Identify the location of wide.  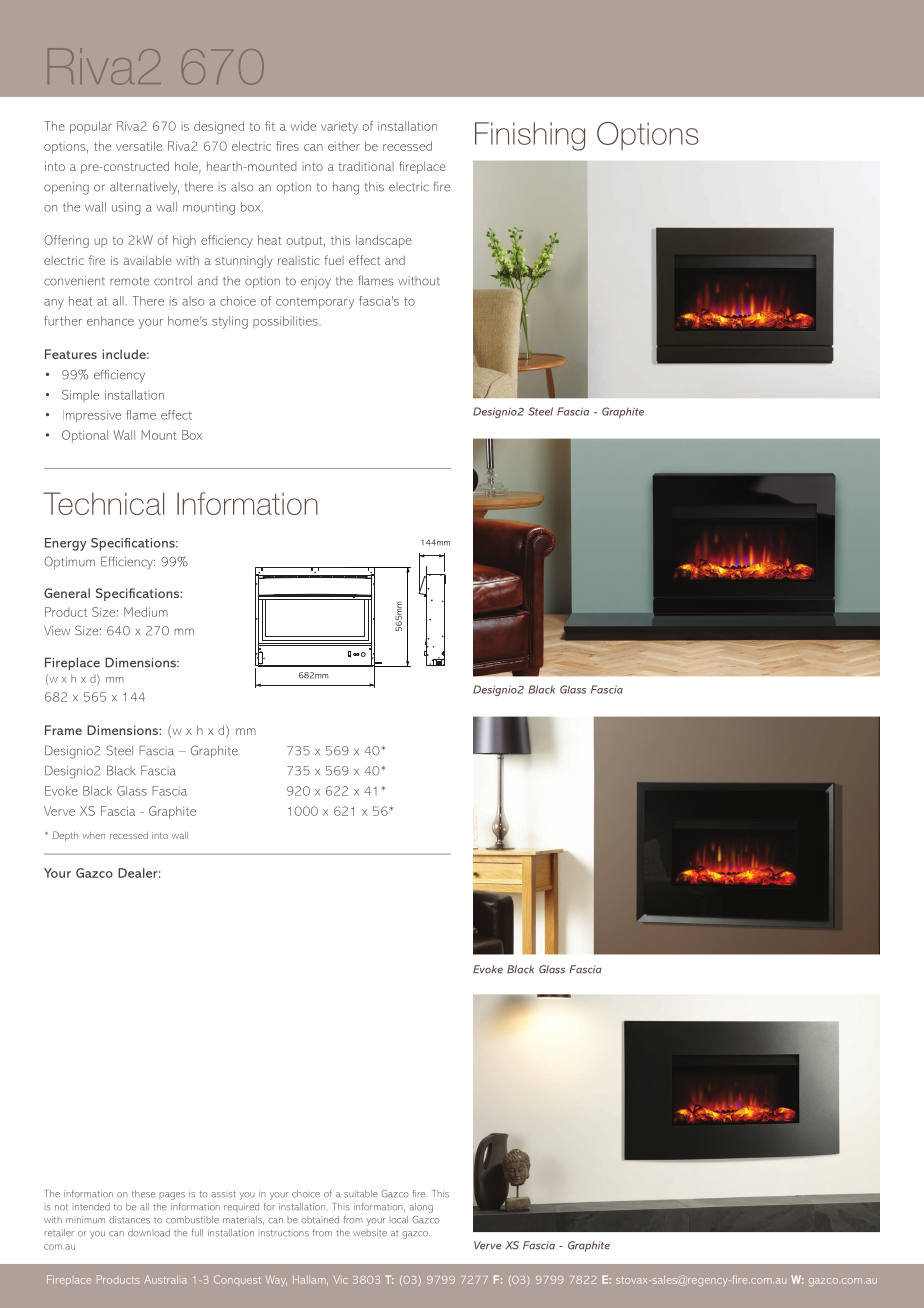
(303, 126).
